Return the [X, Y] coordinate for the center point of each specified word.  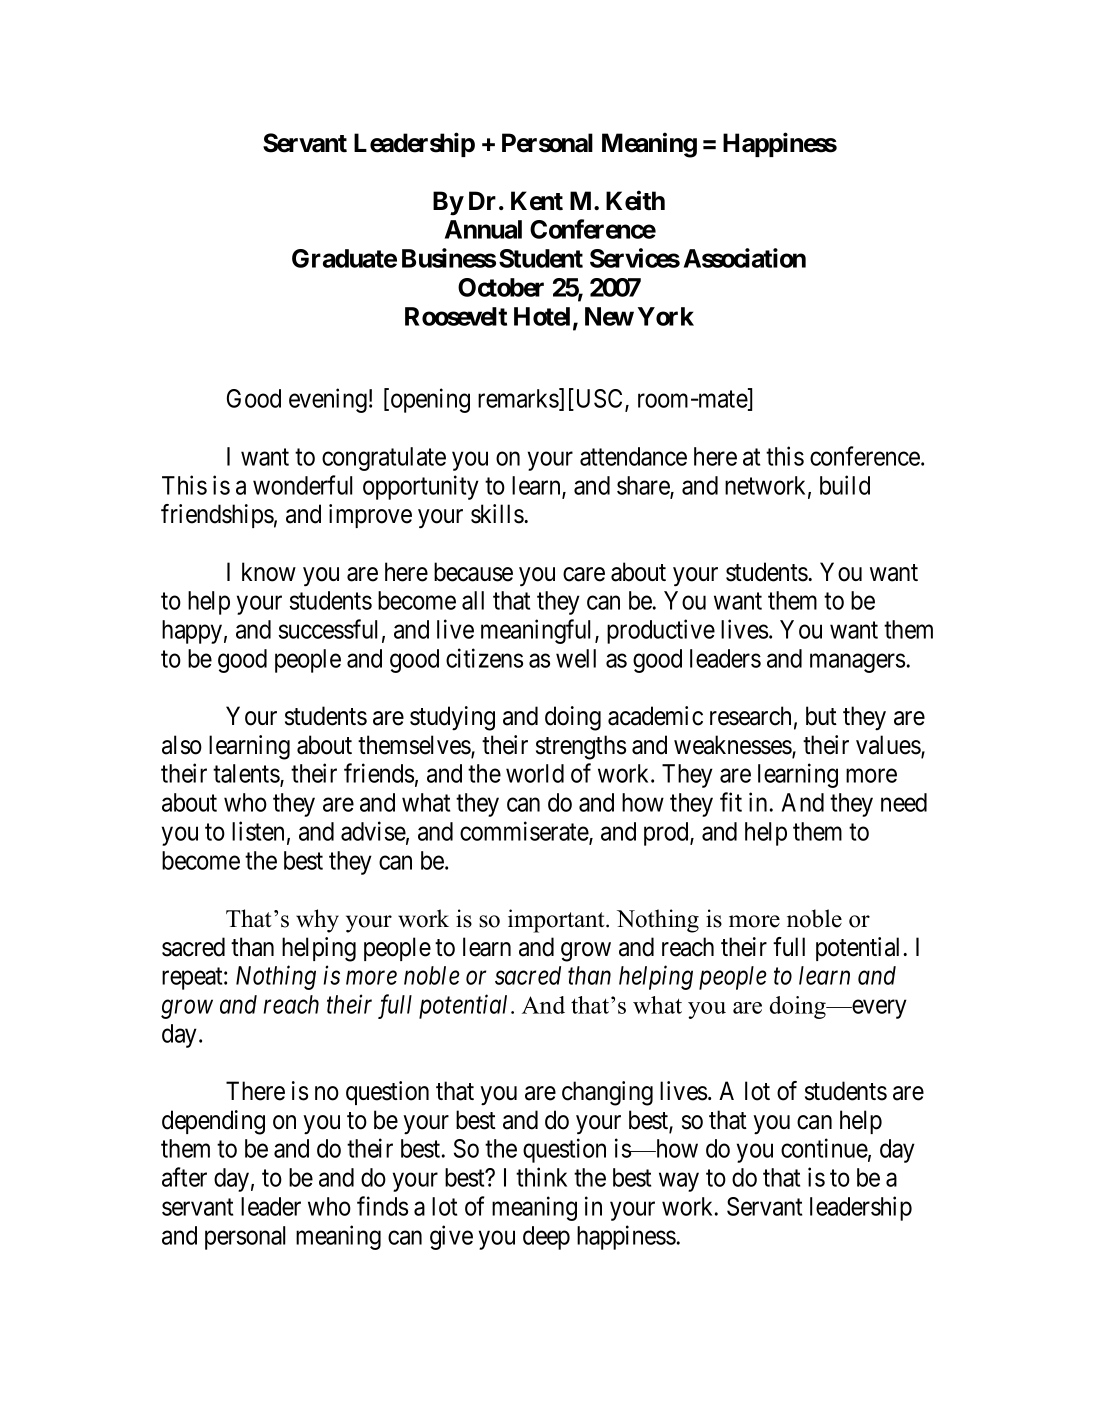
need [904, 802]
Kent [537, 201]
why [317, 921]
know [269, 572]
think [541, 1177]
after [184, 1177]
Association [745, 258]
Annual [483, 229]
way [679, 1182]
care [584, 574]
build [845, 485]
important [557, 921]
